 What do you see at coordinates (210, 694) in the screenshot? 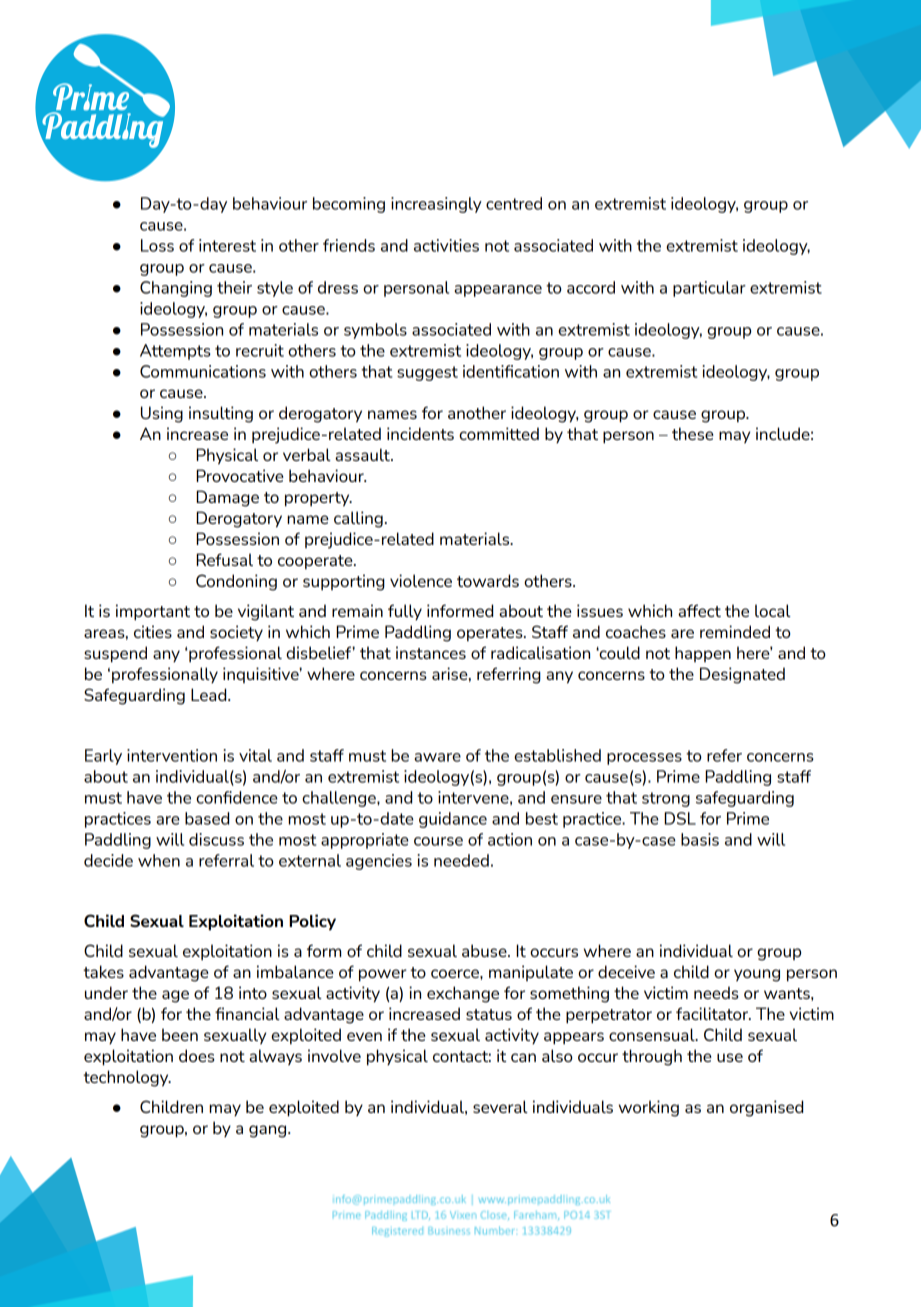
I see `Lead` at bounding box center [210, 694].
